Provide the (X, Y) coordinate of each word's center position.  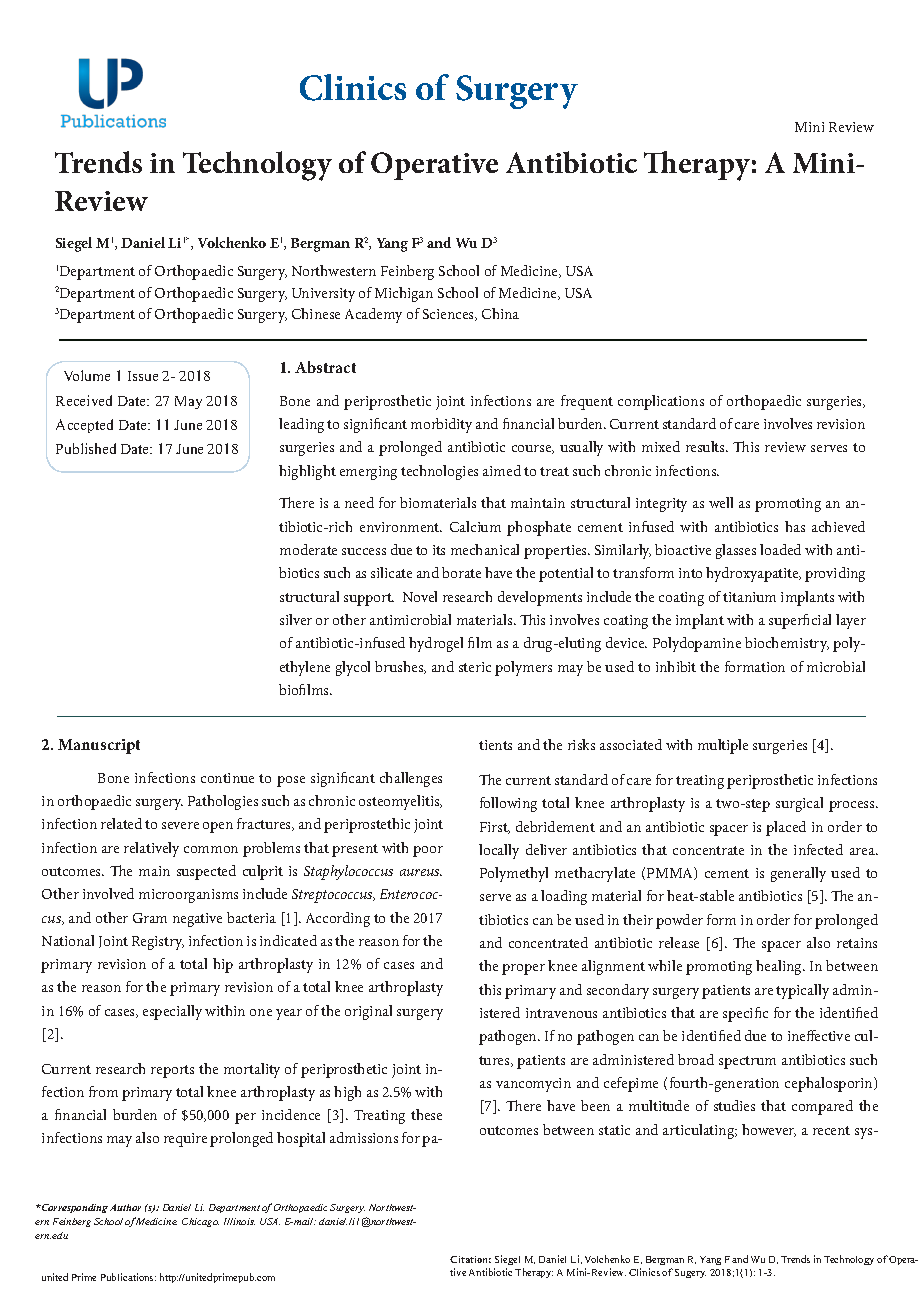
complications (661, 402)
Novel (420, 596)
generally (798, 874)
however (769, 1130)
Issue (143, 376)
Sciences (450, 315)
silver (296, 619)
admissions (364, 1137)
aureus (421, 872)
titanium (749, 597)
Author (125, 1207)
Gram (150, 918)
